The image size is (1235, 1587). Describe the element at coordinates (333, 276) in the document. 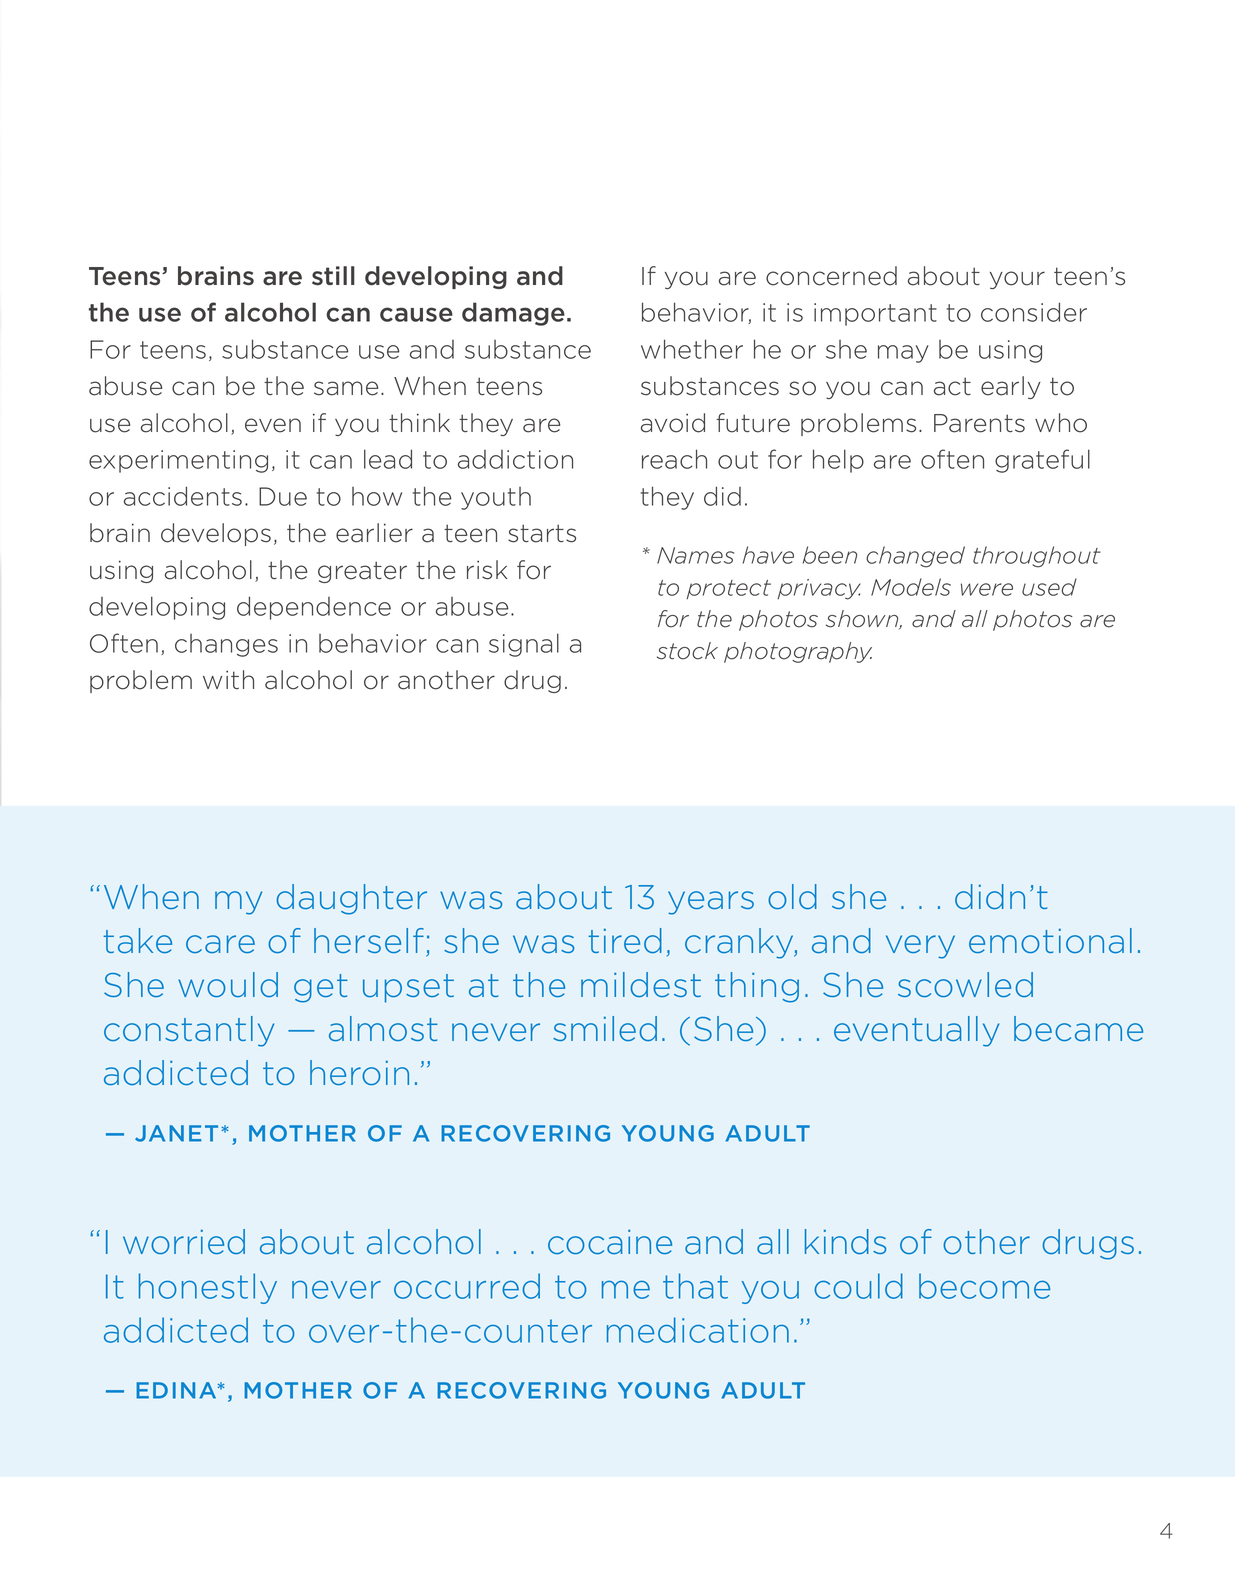

I see `still` at that location.
